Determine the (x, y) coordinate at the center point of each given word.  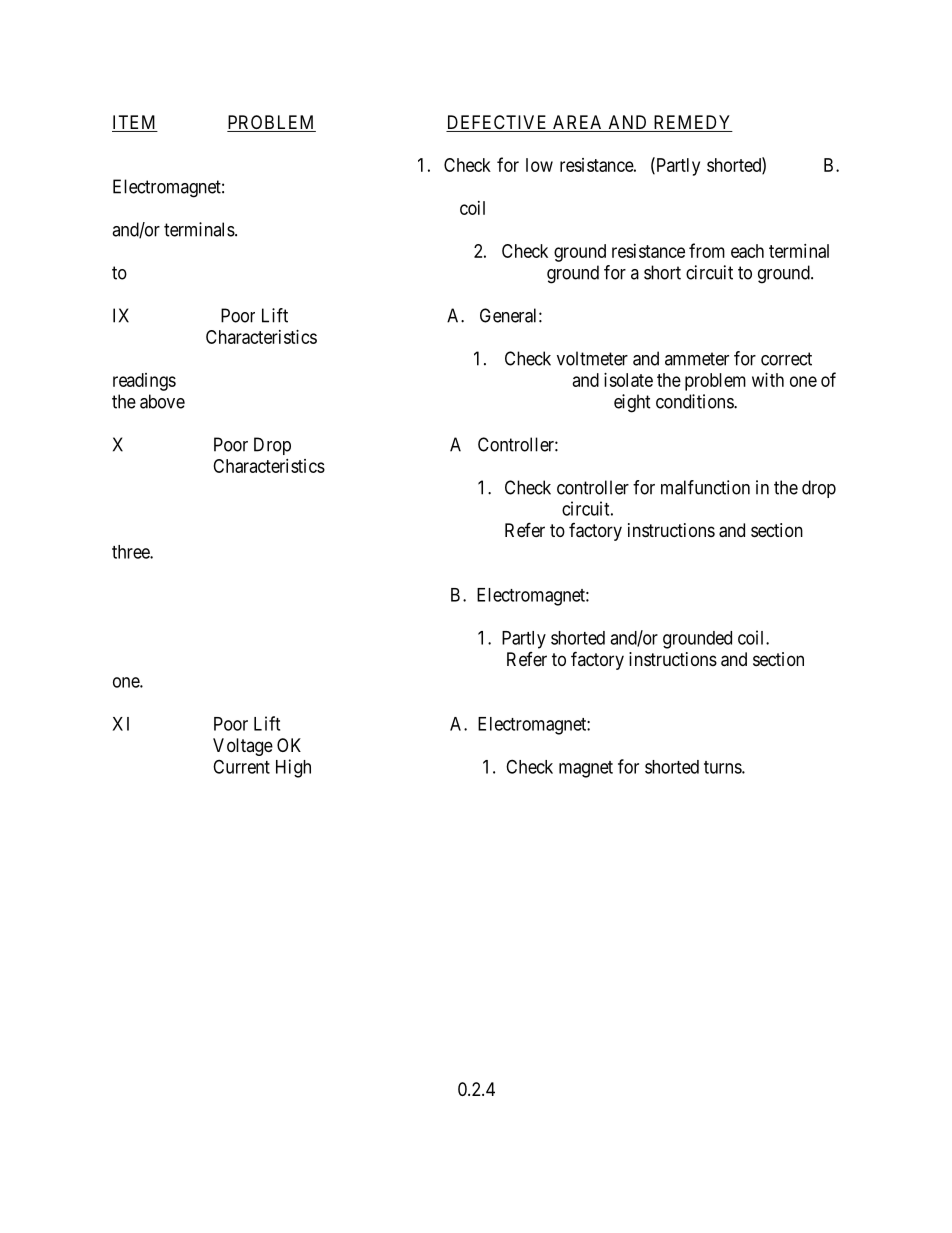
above (162, 401)
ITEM (134, 122)
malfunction (705, 487)
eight (632, 403)
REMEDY (692, 122)
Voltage (243, 747)
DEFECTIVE (498, 123)
